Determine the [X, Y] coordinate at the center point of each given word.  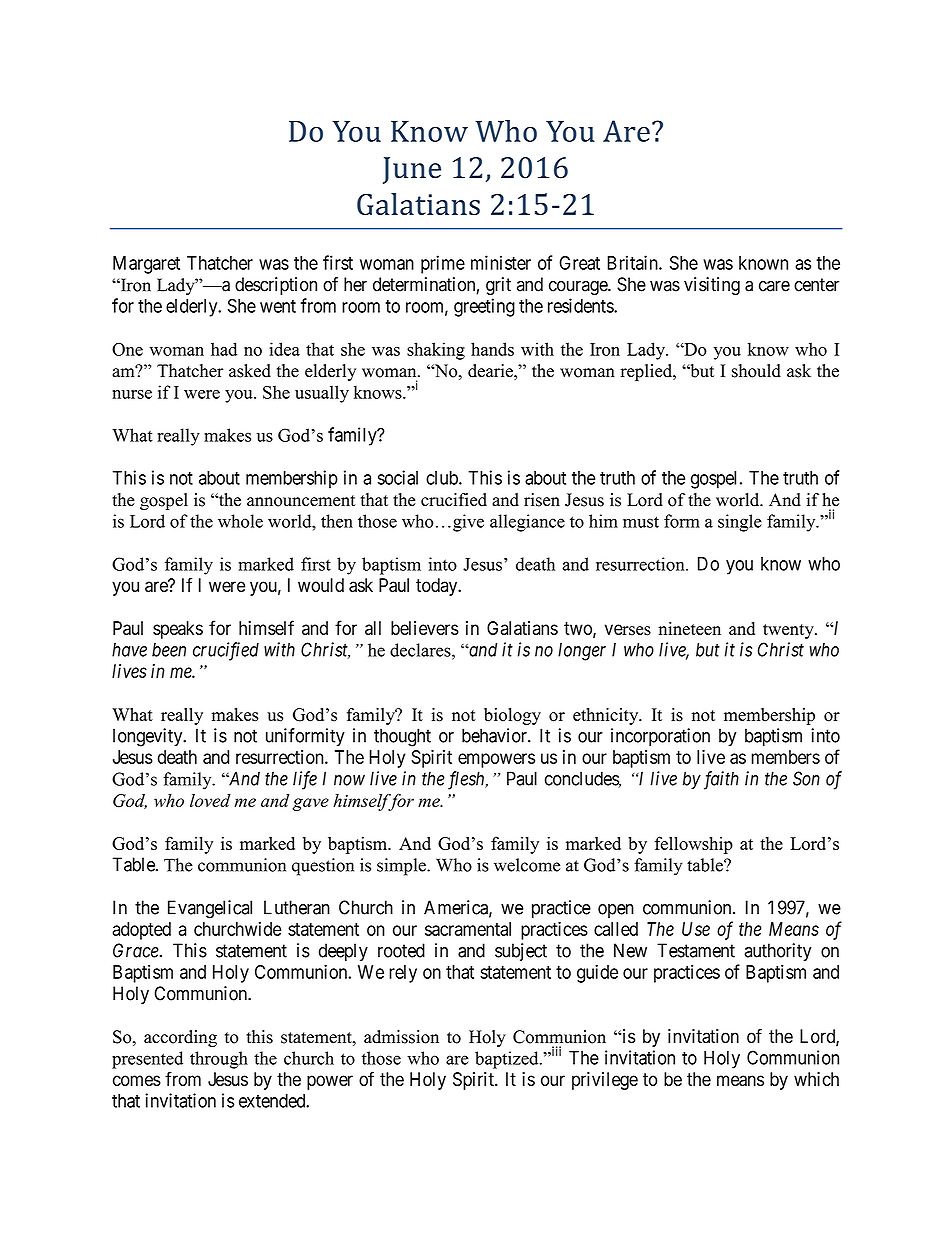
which [816, 1079]
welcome [527, 865]
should [756, 371]
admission [401, 1037]
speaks [178, 630]
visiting [712, 286]
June [412, 170]
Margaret [146, 265]
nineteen [689, 628]
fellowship [694, 845]
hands [492, 349]
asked [250, 371]
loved [210, 800]
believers [425, 628]
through [219, 1060]
